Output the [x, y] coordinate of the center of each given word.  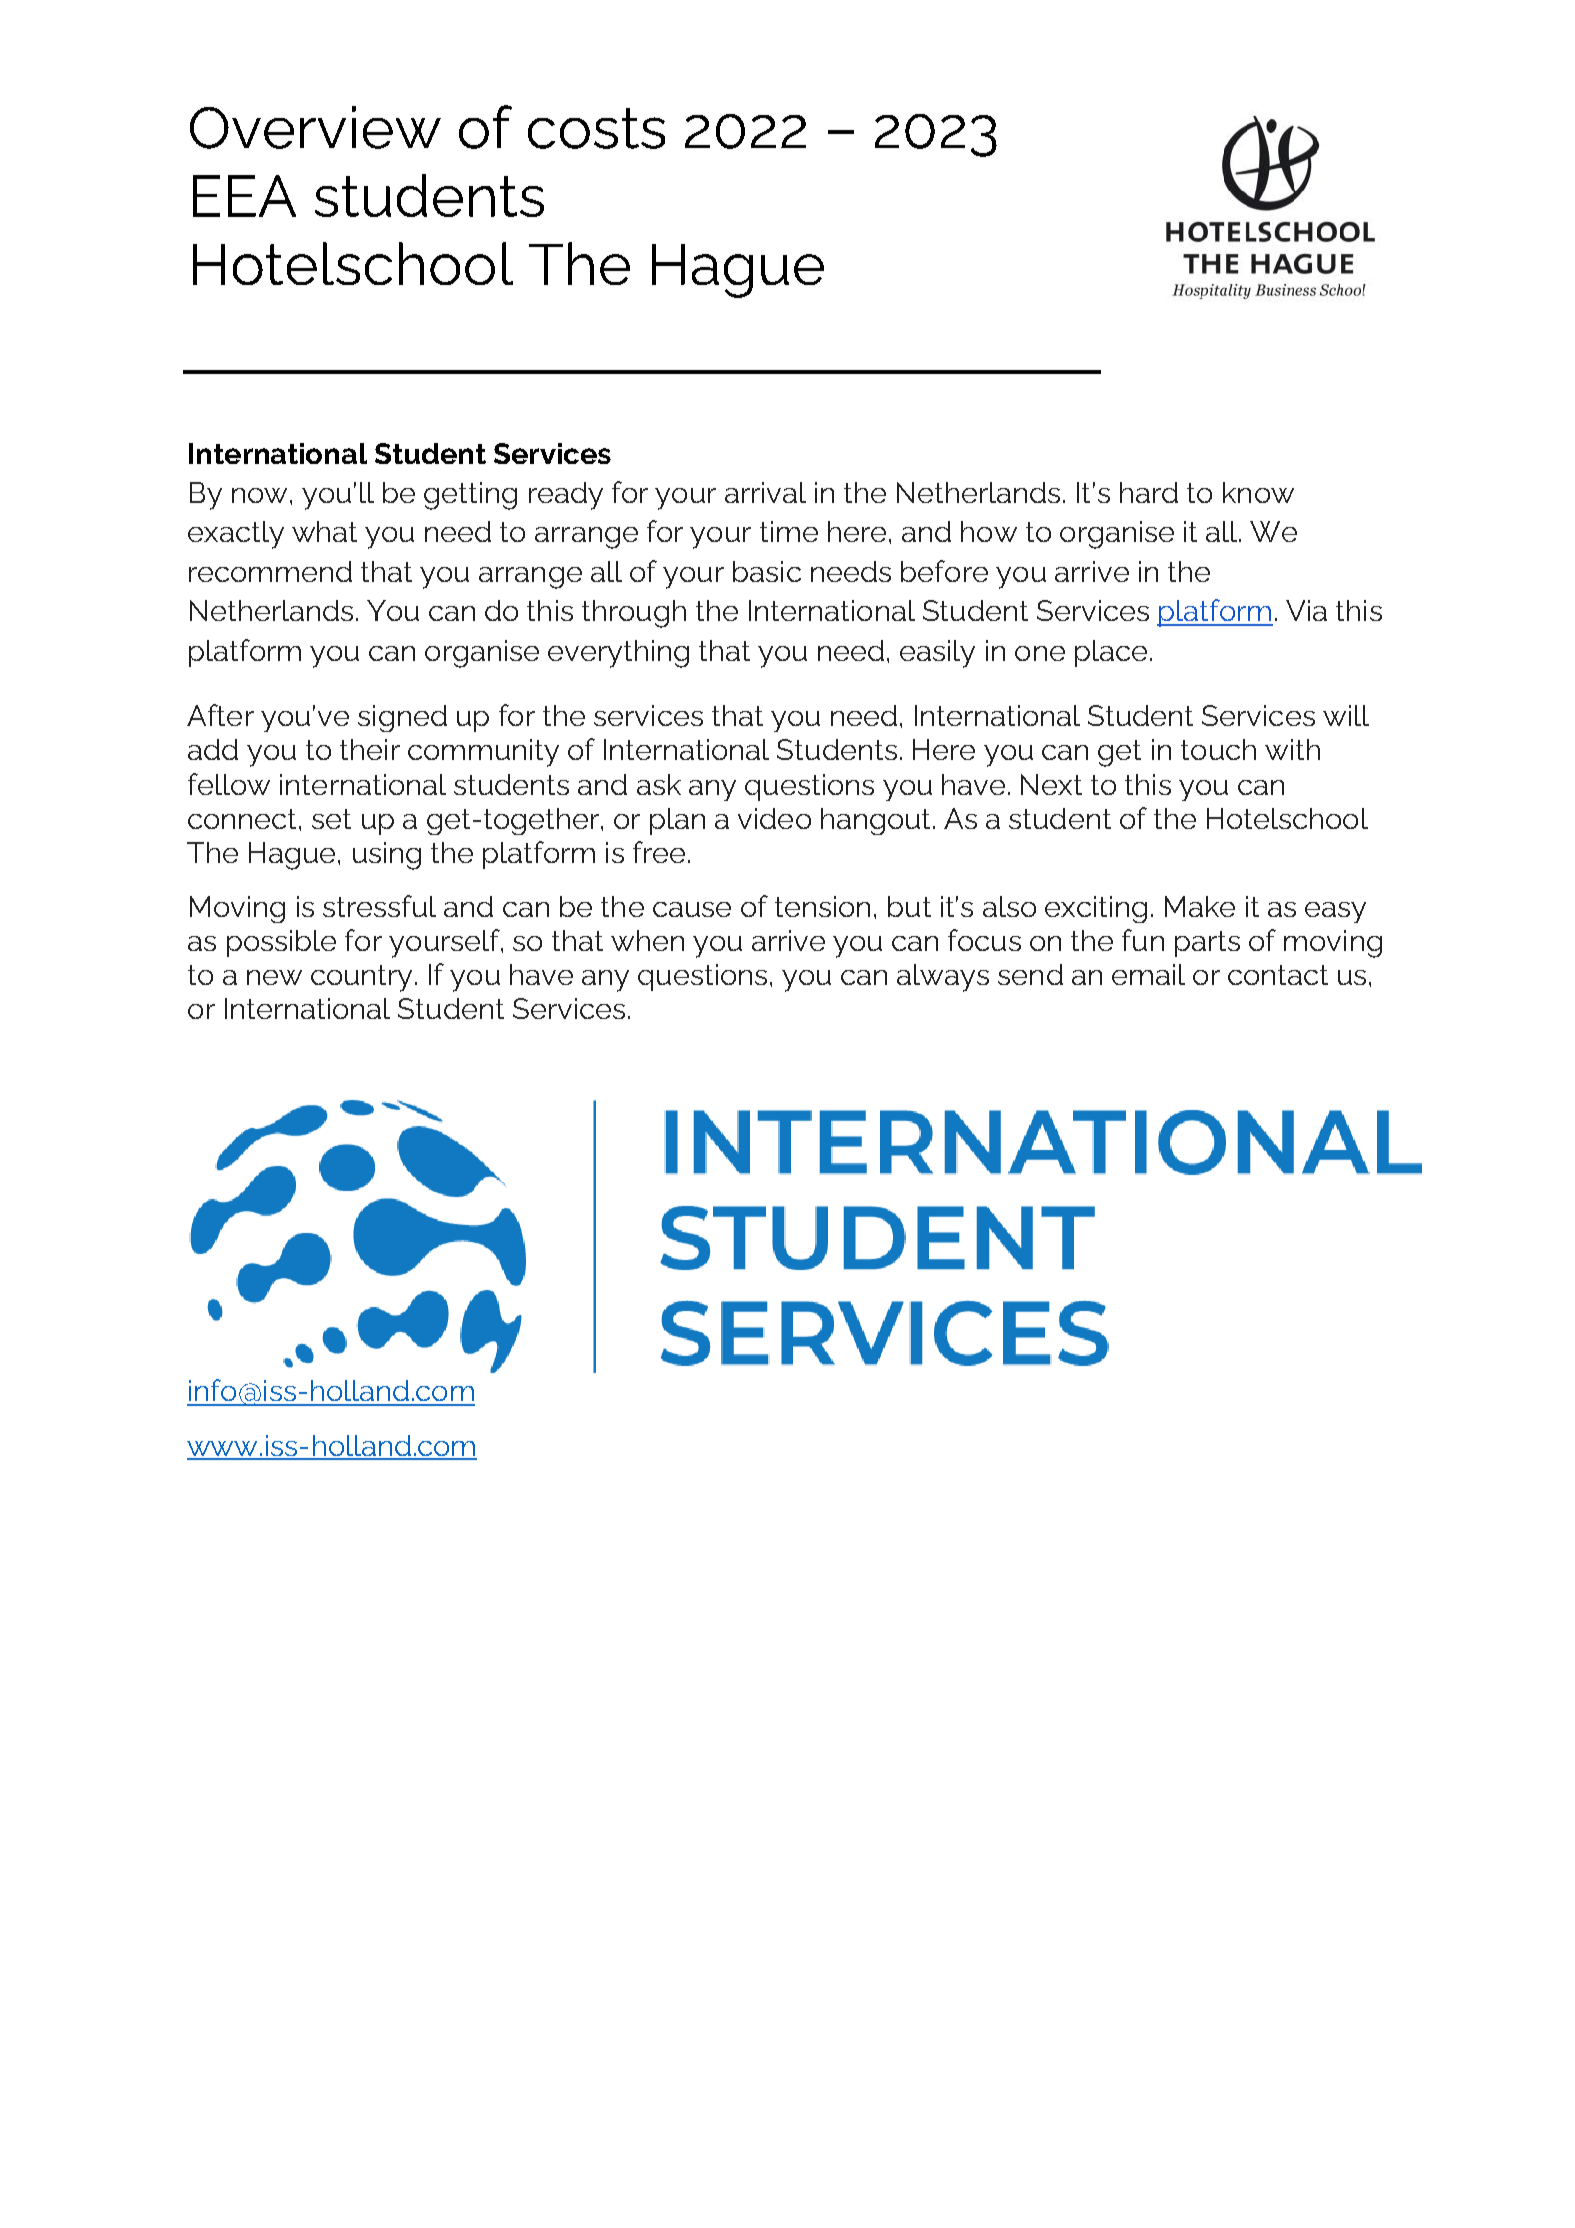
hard [1149, 492]
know [1258, 492]
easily [937, 654]
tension [822, 906]
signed [402, 718]
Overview [315, 127]
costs [596, 128]
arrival [765, 492]
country [361, 978]
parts [1207, 944]
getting [470, 496]
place [1111, 653]
